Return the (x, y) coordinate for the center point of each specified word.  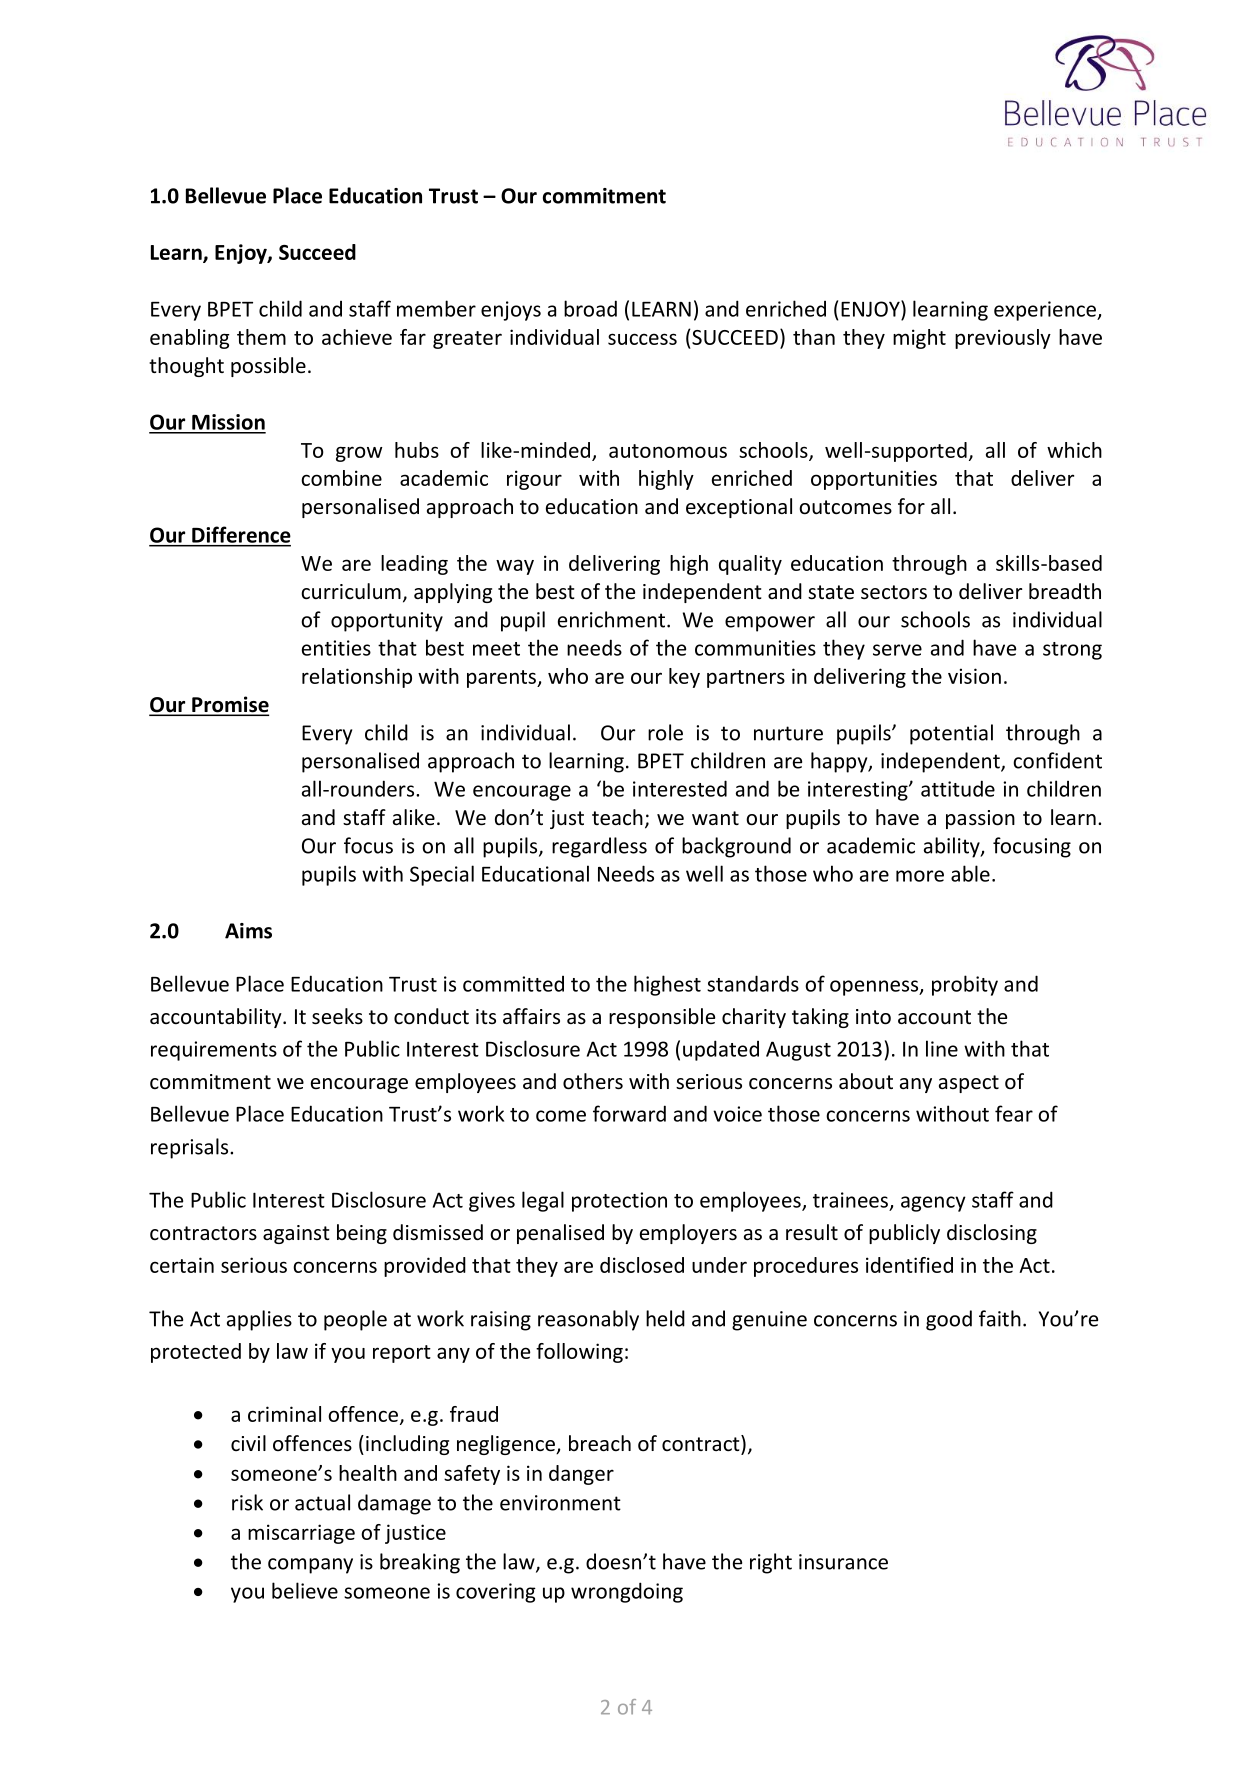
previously (1003, 339)
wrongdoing (627, 1592)
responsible (662, 1018)
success (642, 339)
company (310, 1566)
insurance (843, 1562)
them (261, 337)
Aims (248, 931)
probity (965, 985)
